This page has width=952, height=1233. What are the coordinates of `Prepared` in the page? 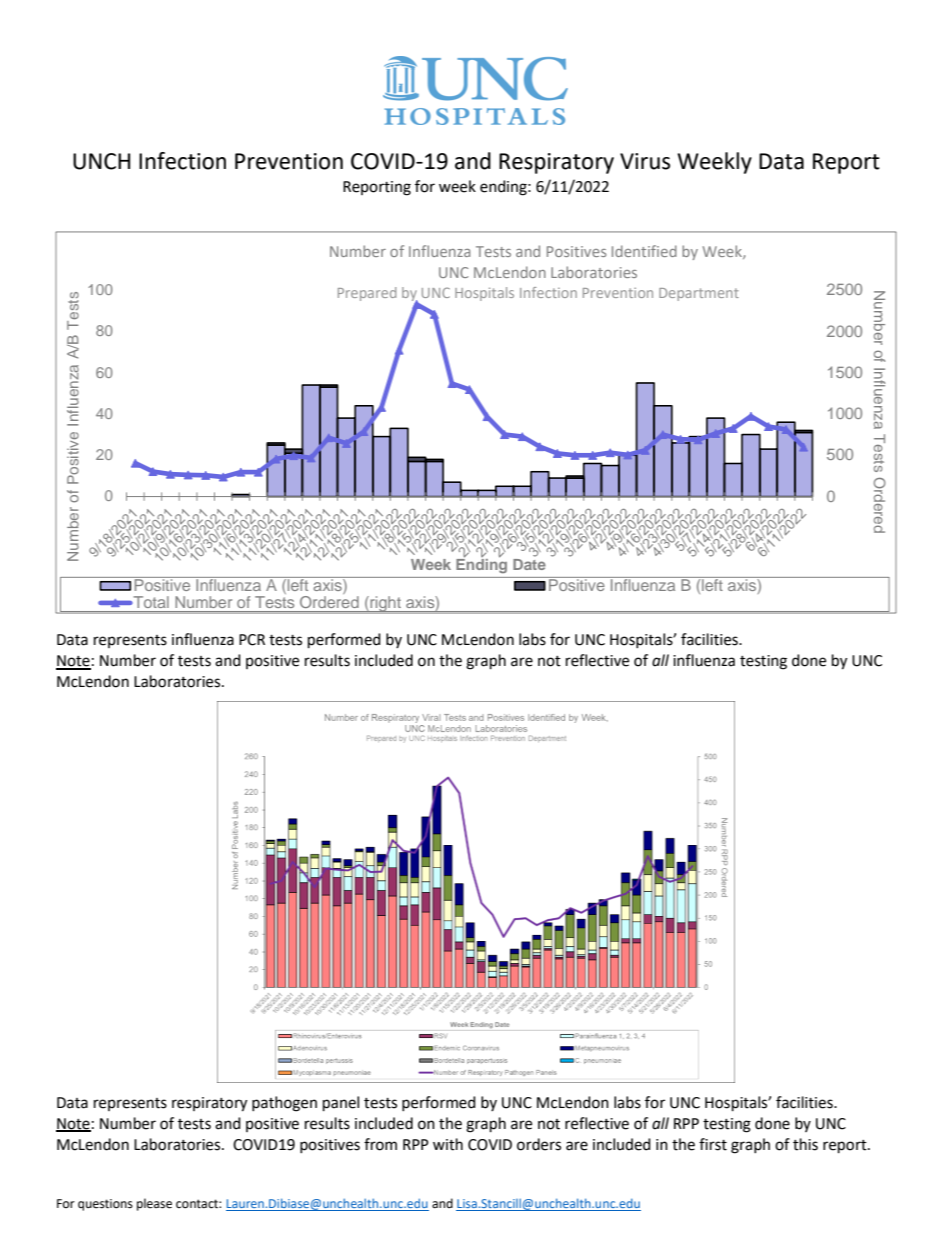 It's located at (367, 294).
